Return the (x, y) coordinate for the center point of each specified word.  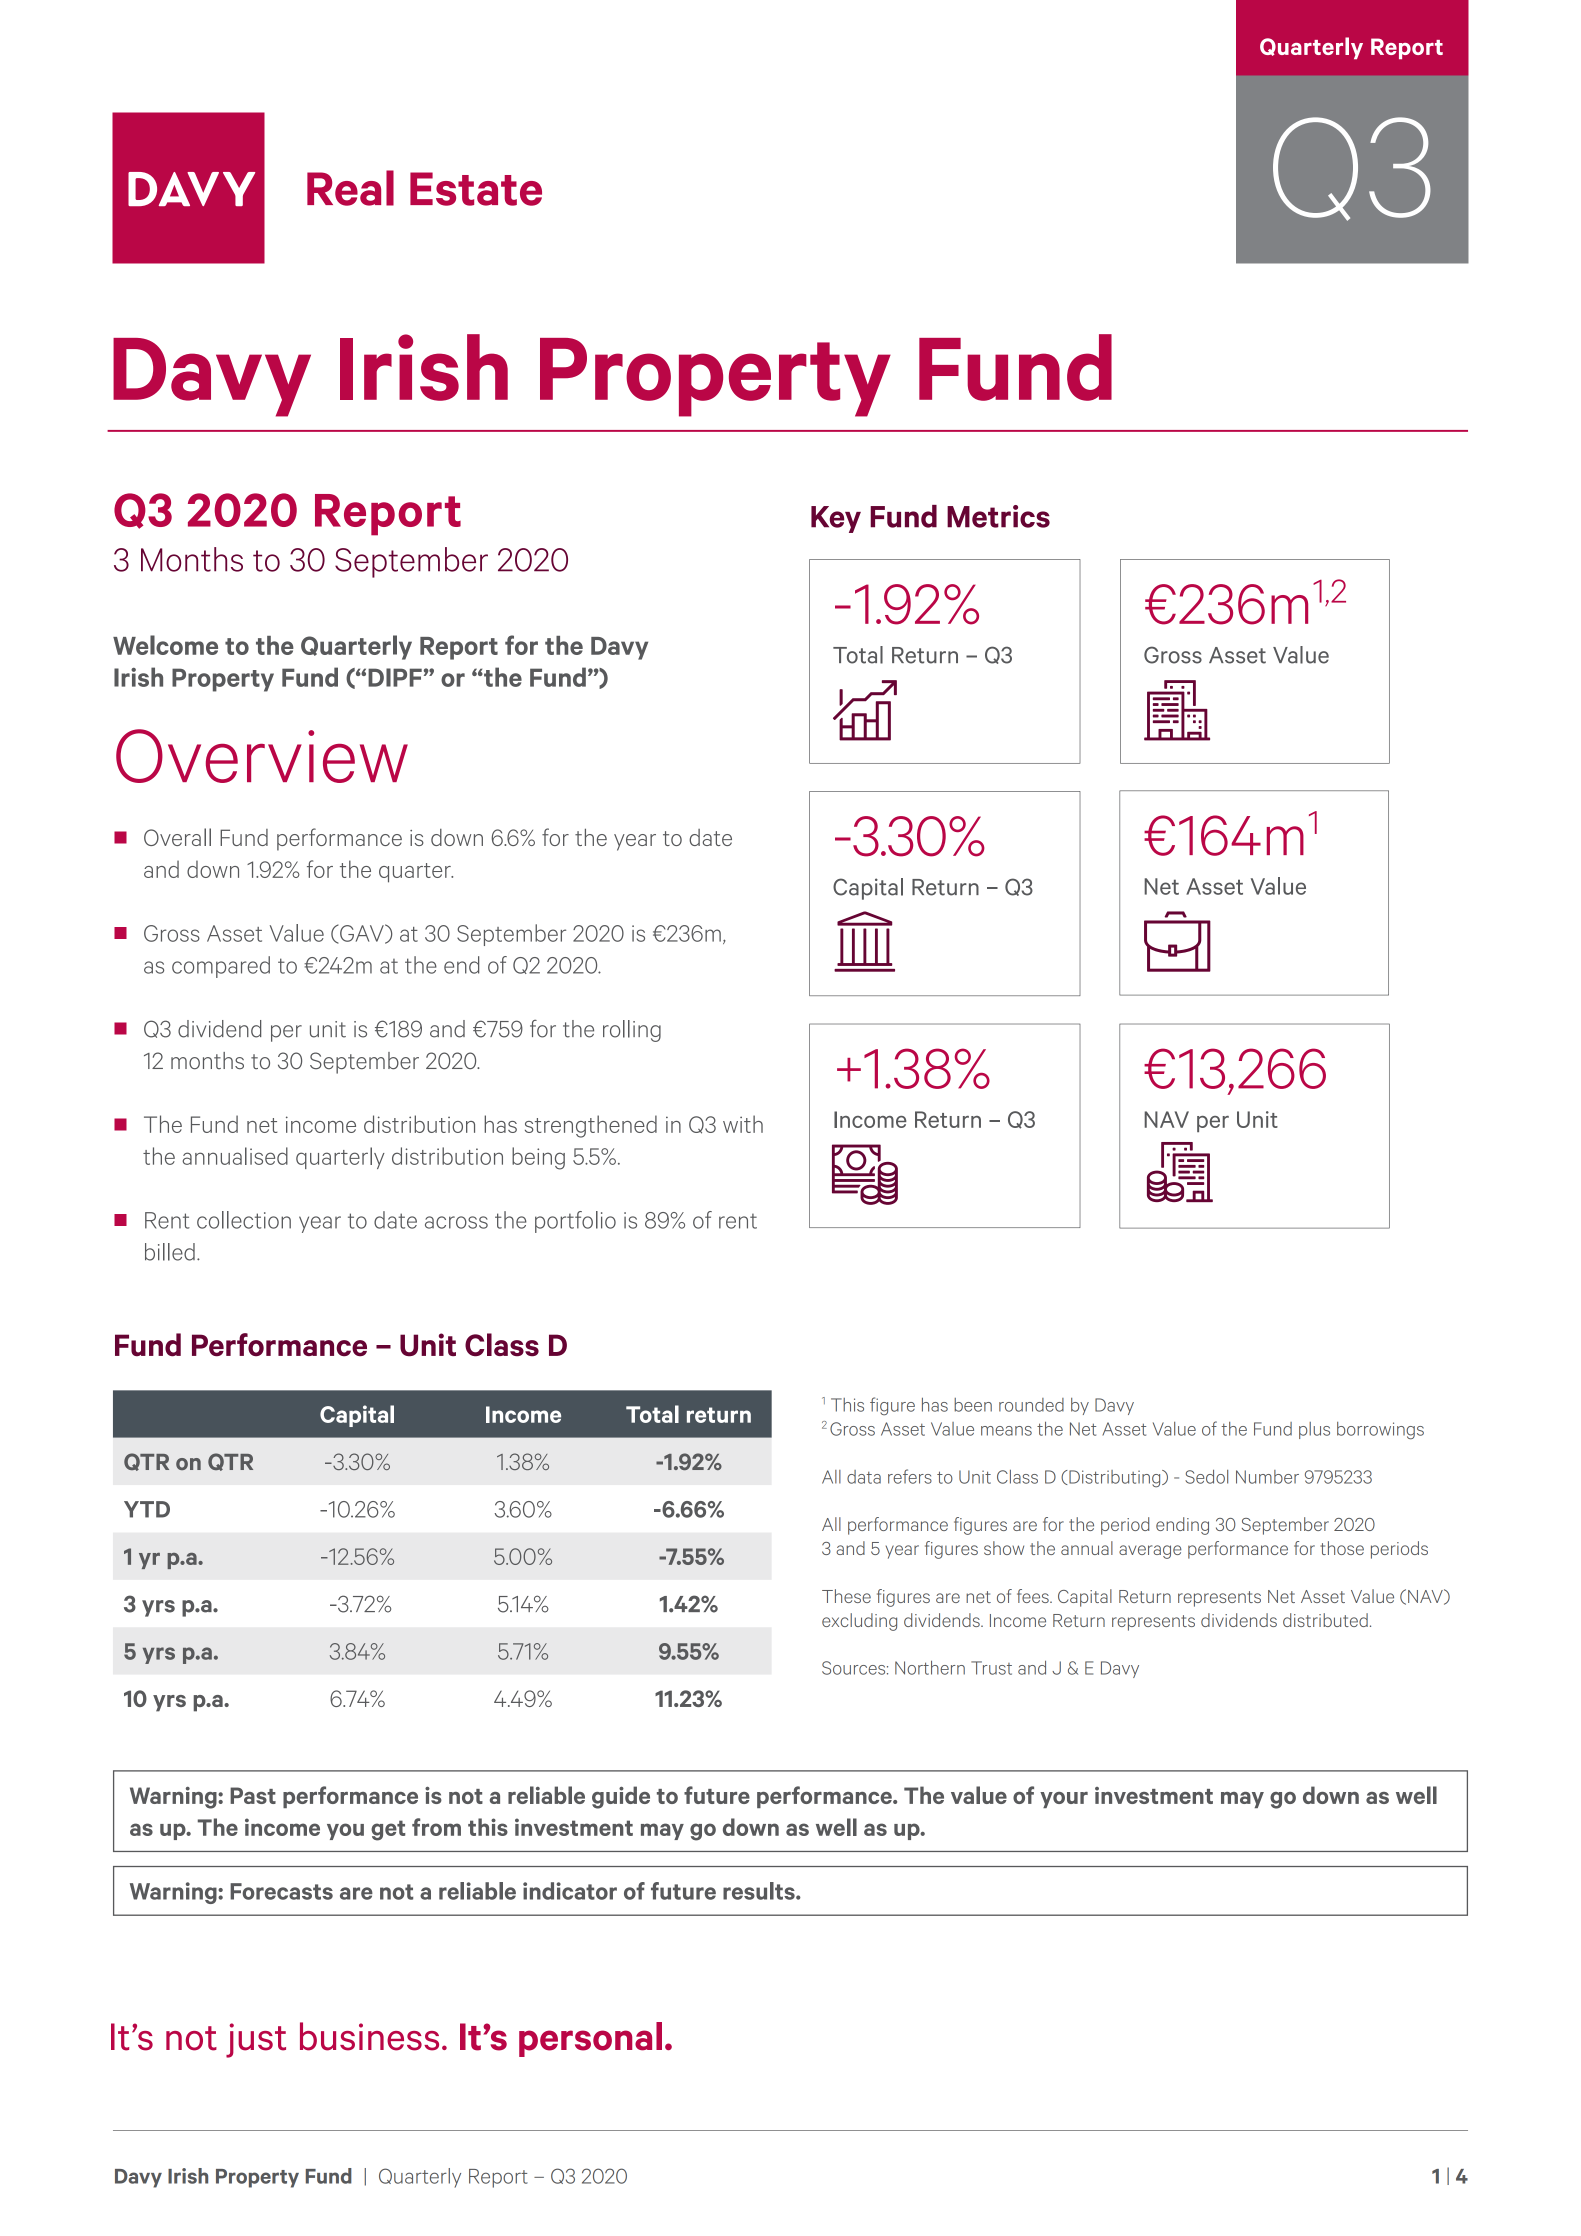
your (1064, 1800)
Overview (262, 756)
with (743, 1124)
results (760, 1891)
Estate (476, 189)
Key (836, 519)
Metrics (998, 516)
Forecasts (281, 1891)
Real (350, 188)
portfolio (575, 1222)
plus (1314, 1430)
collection (244, 1220)
